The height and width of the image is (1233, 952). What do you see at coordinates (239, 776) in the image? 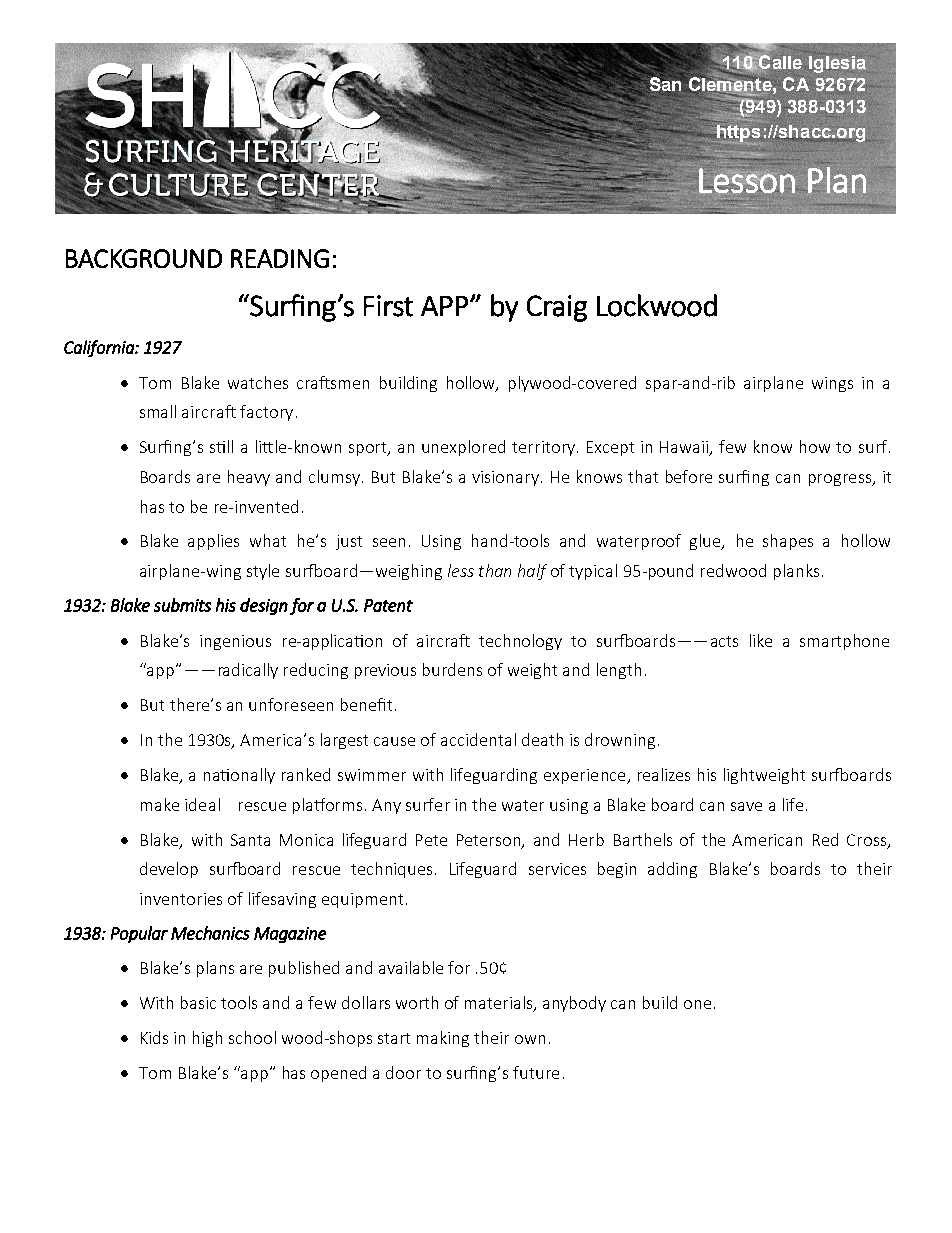
I see `nationally` at bounding box center [239, 776].
